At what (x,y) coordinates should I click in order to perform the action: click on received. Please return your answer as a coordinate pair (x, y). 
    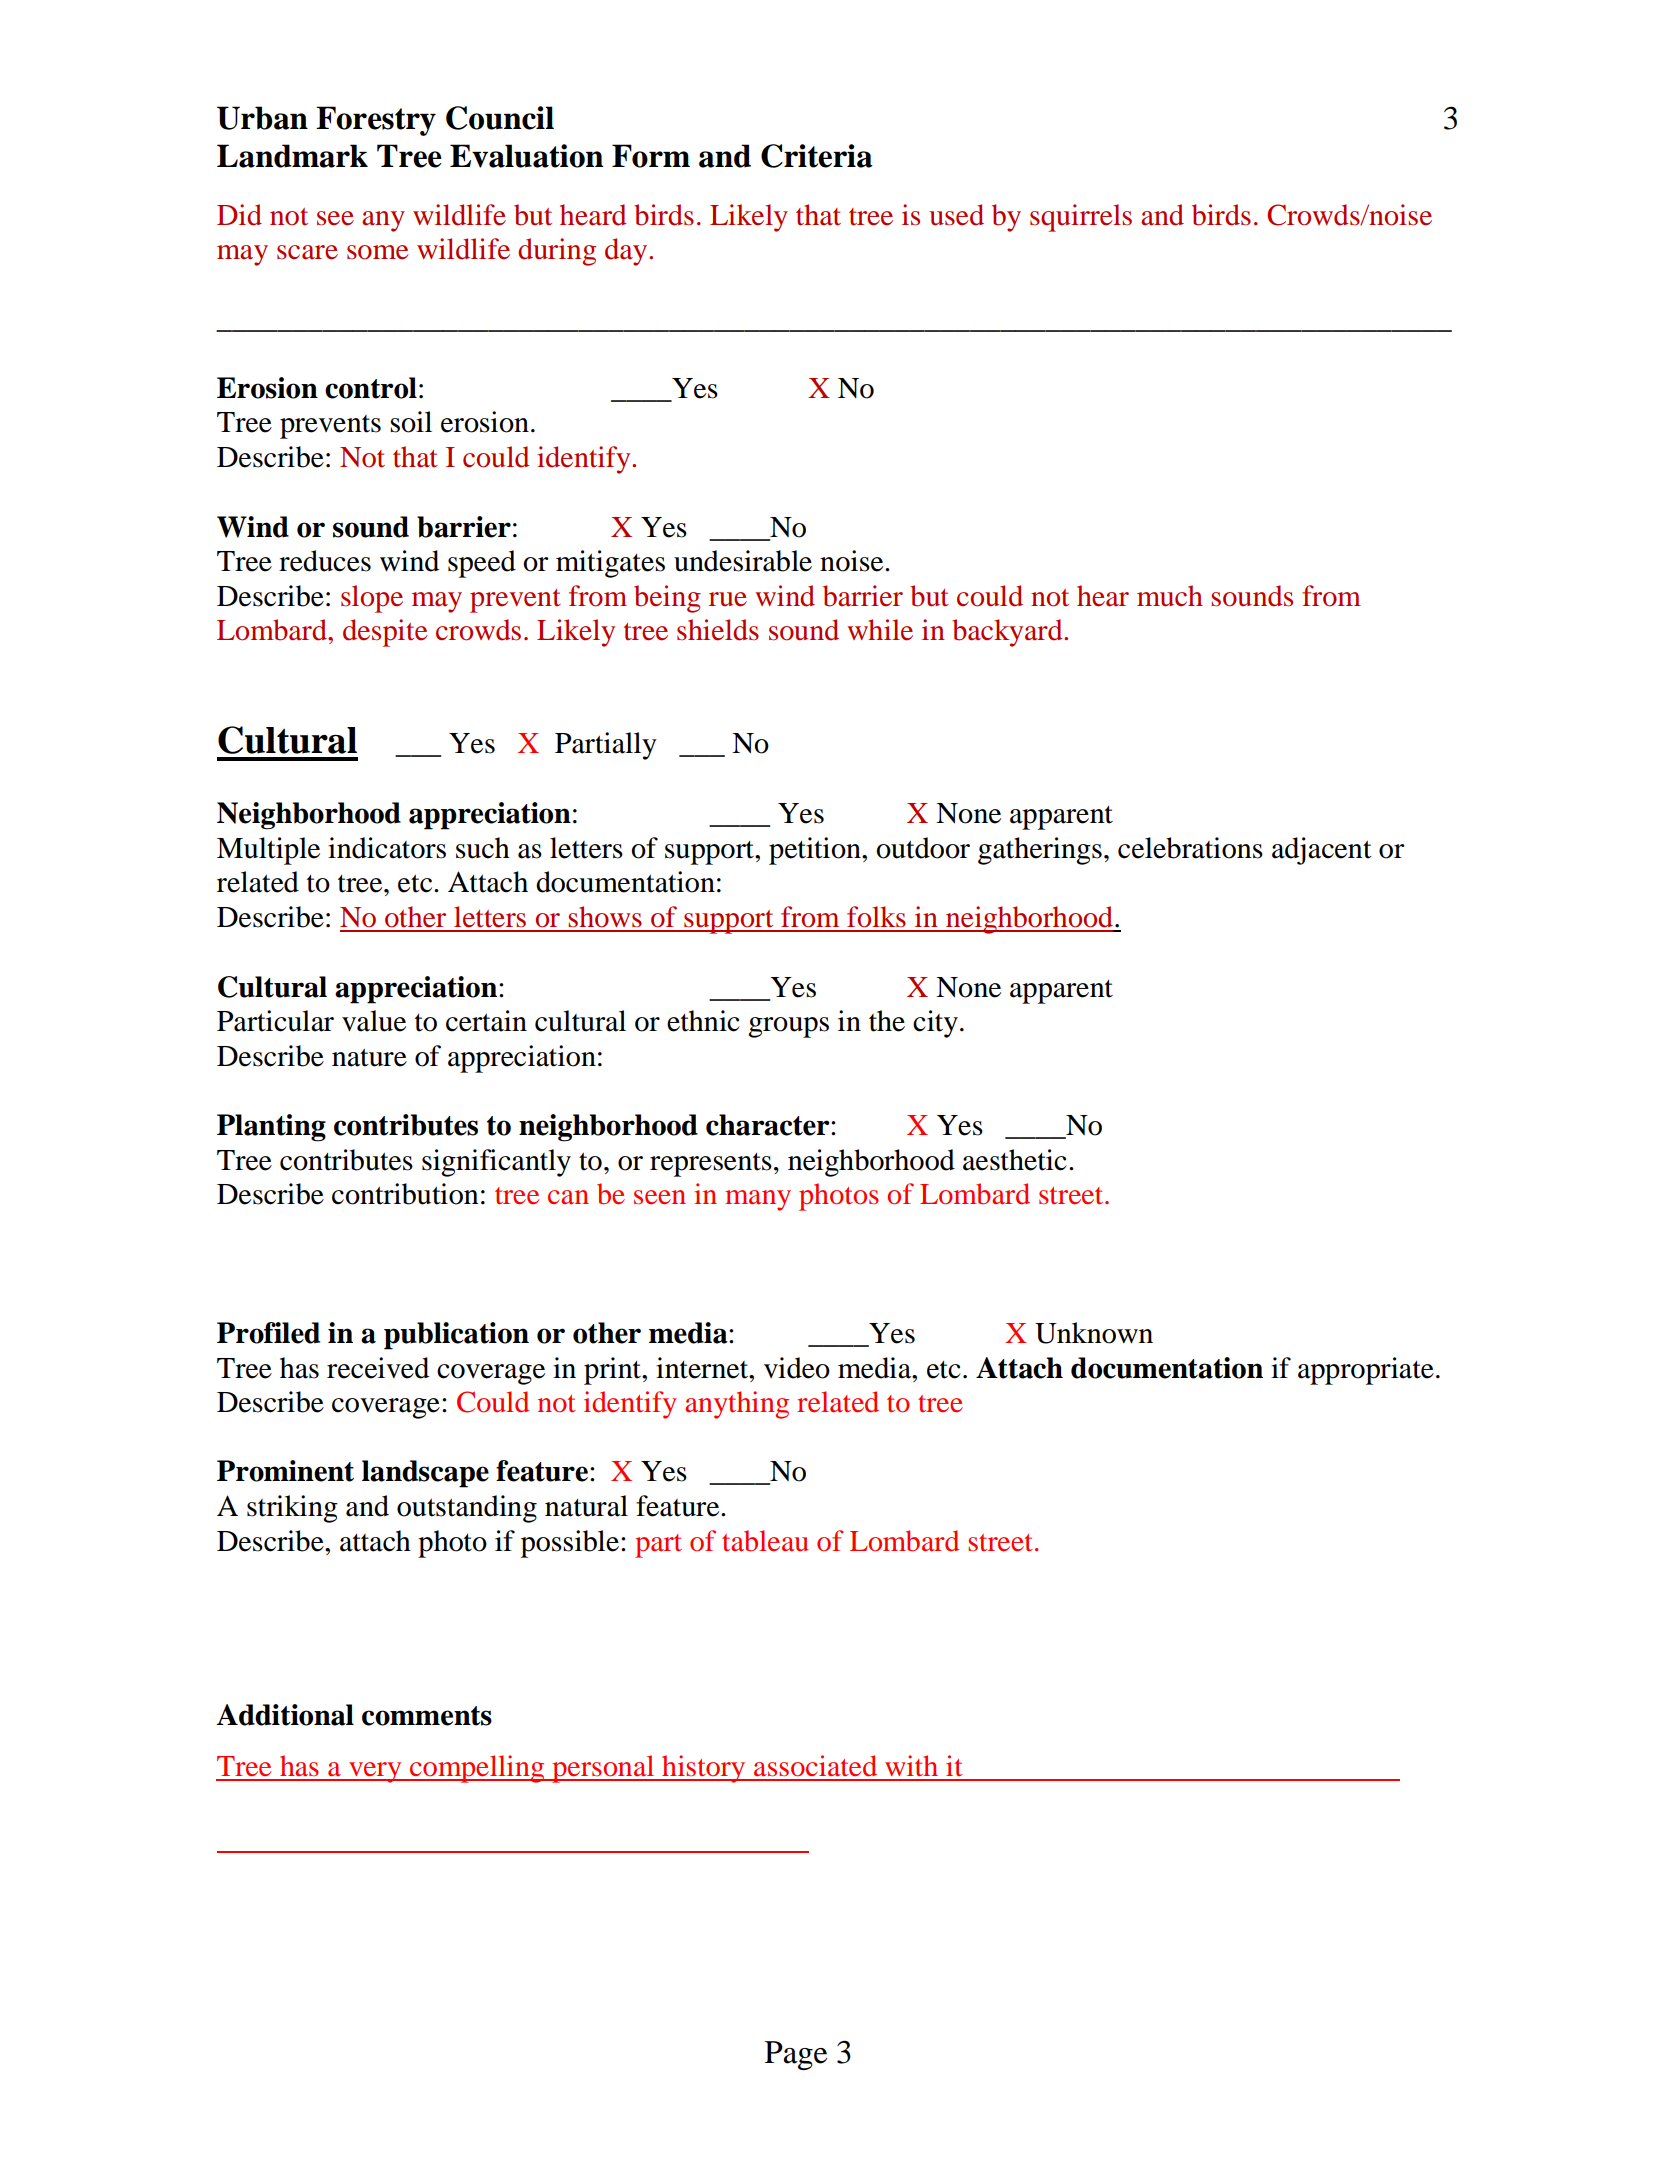
    Looking at the image, I should click on (378, 1368).
